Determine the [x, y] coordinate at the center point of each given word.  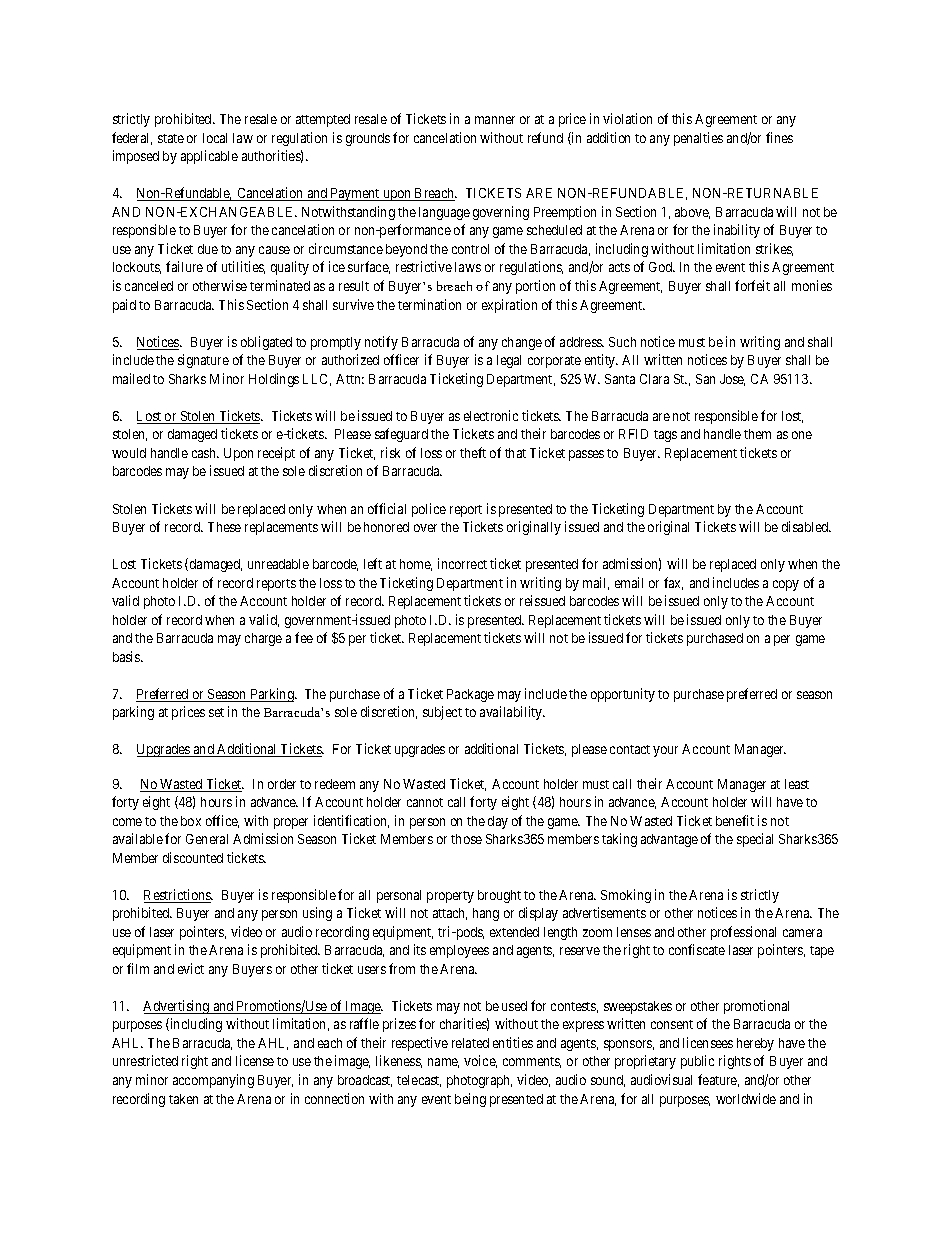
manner [495, 120]
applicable [209, 157]
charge [263, 639]
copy [786, 585]
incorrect [462, 563]
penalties [698, 139]
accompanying [213, 1081]
